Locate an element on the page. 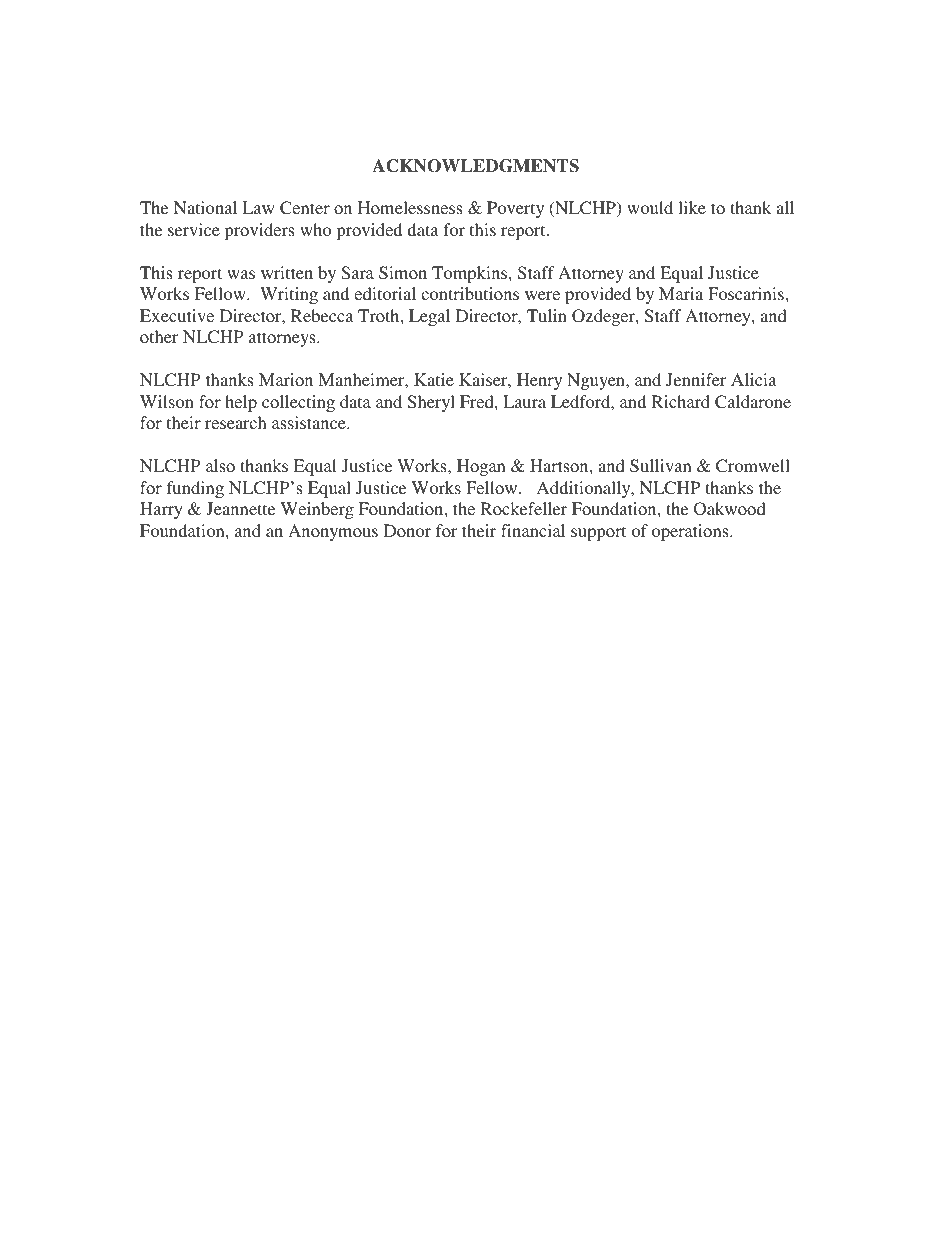  Jeannette is located at coordinates (240, 509).
